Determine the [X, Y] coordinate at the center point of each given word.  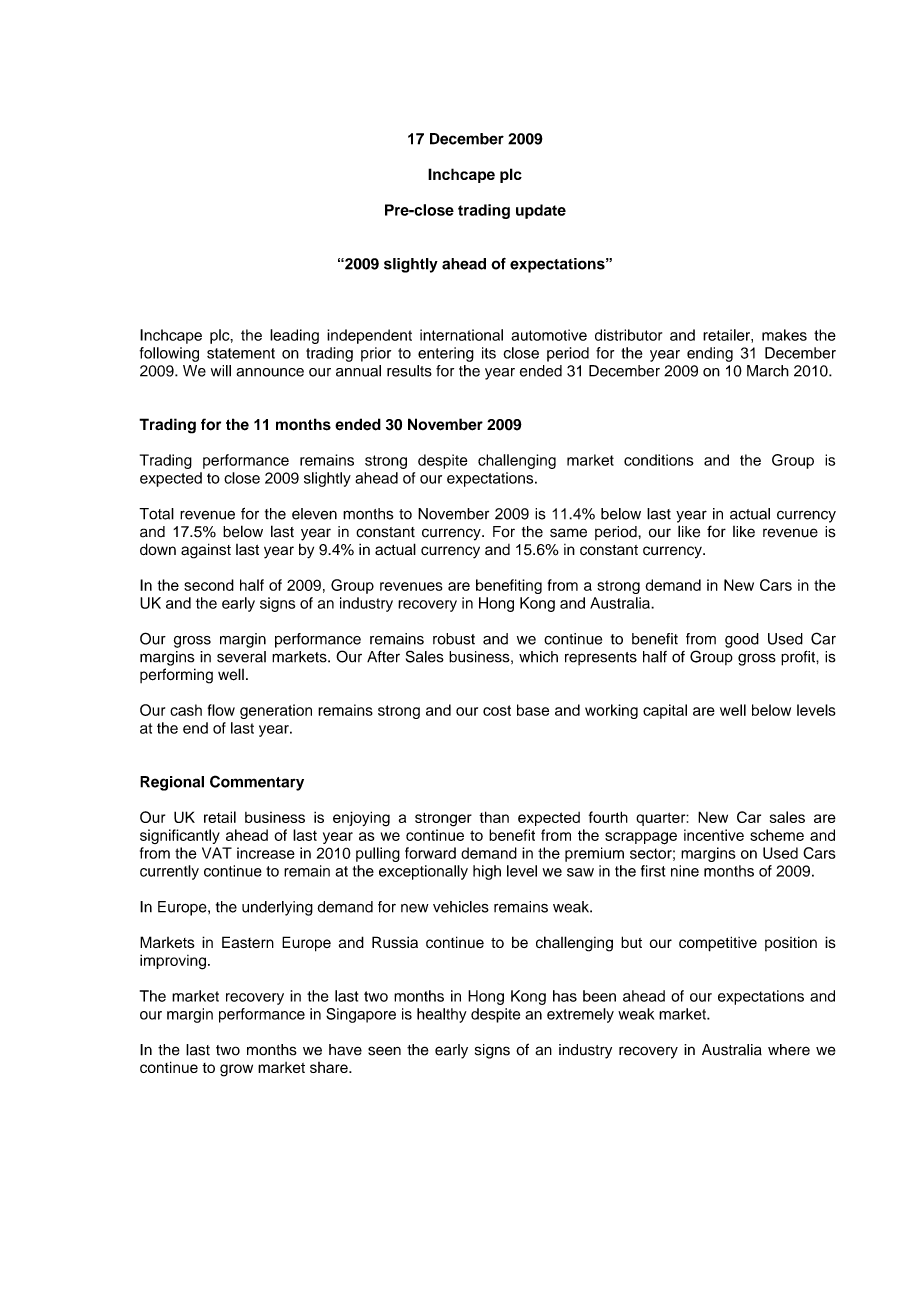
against [206, 551]
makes [784, 335]
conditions [659, 460]
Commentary [257, 783]
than [494, 817]
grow [236, 1070]
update [541, 211]
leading [294, 336]
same [568, 533]
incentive [714, 835]
